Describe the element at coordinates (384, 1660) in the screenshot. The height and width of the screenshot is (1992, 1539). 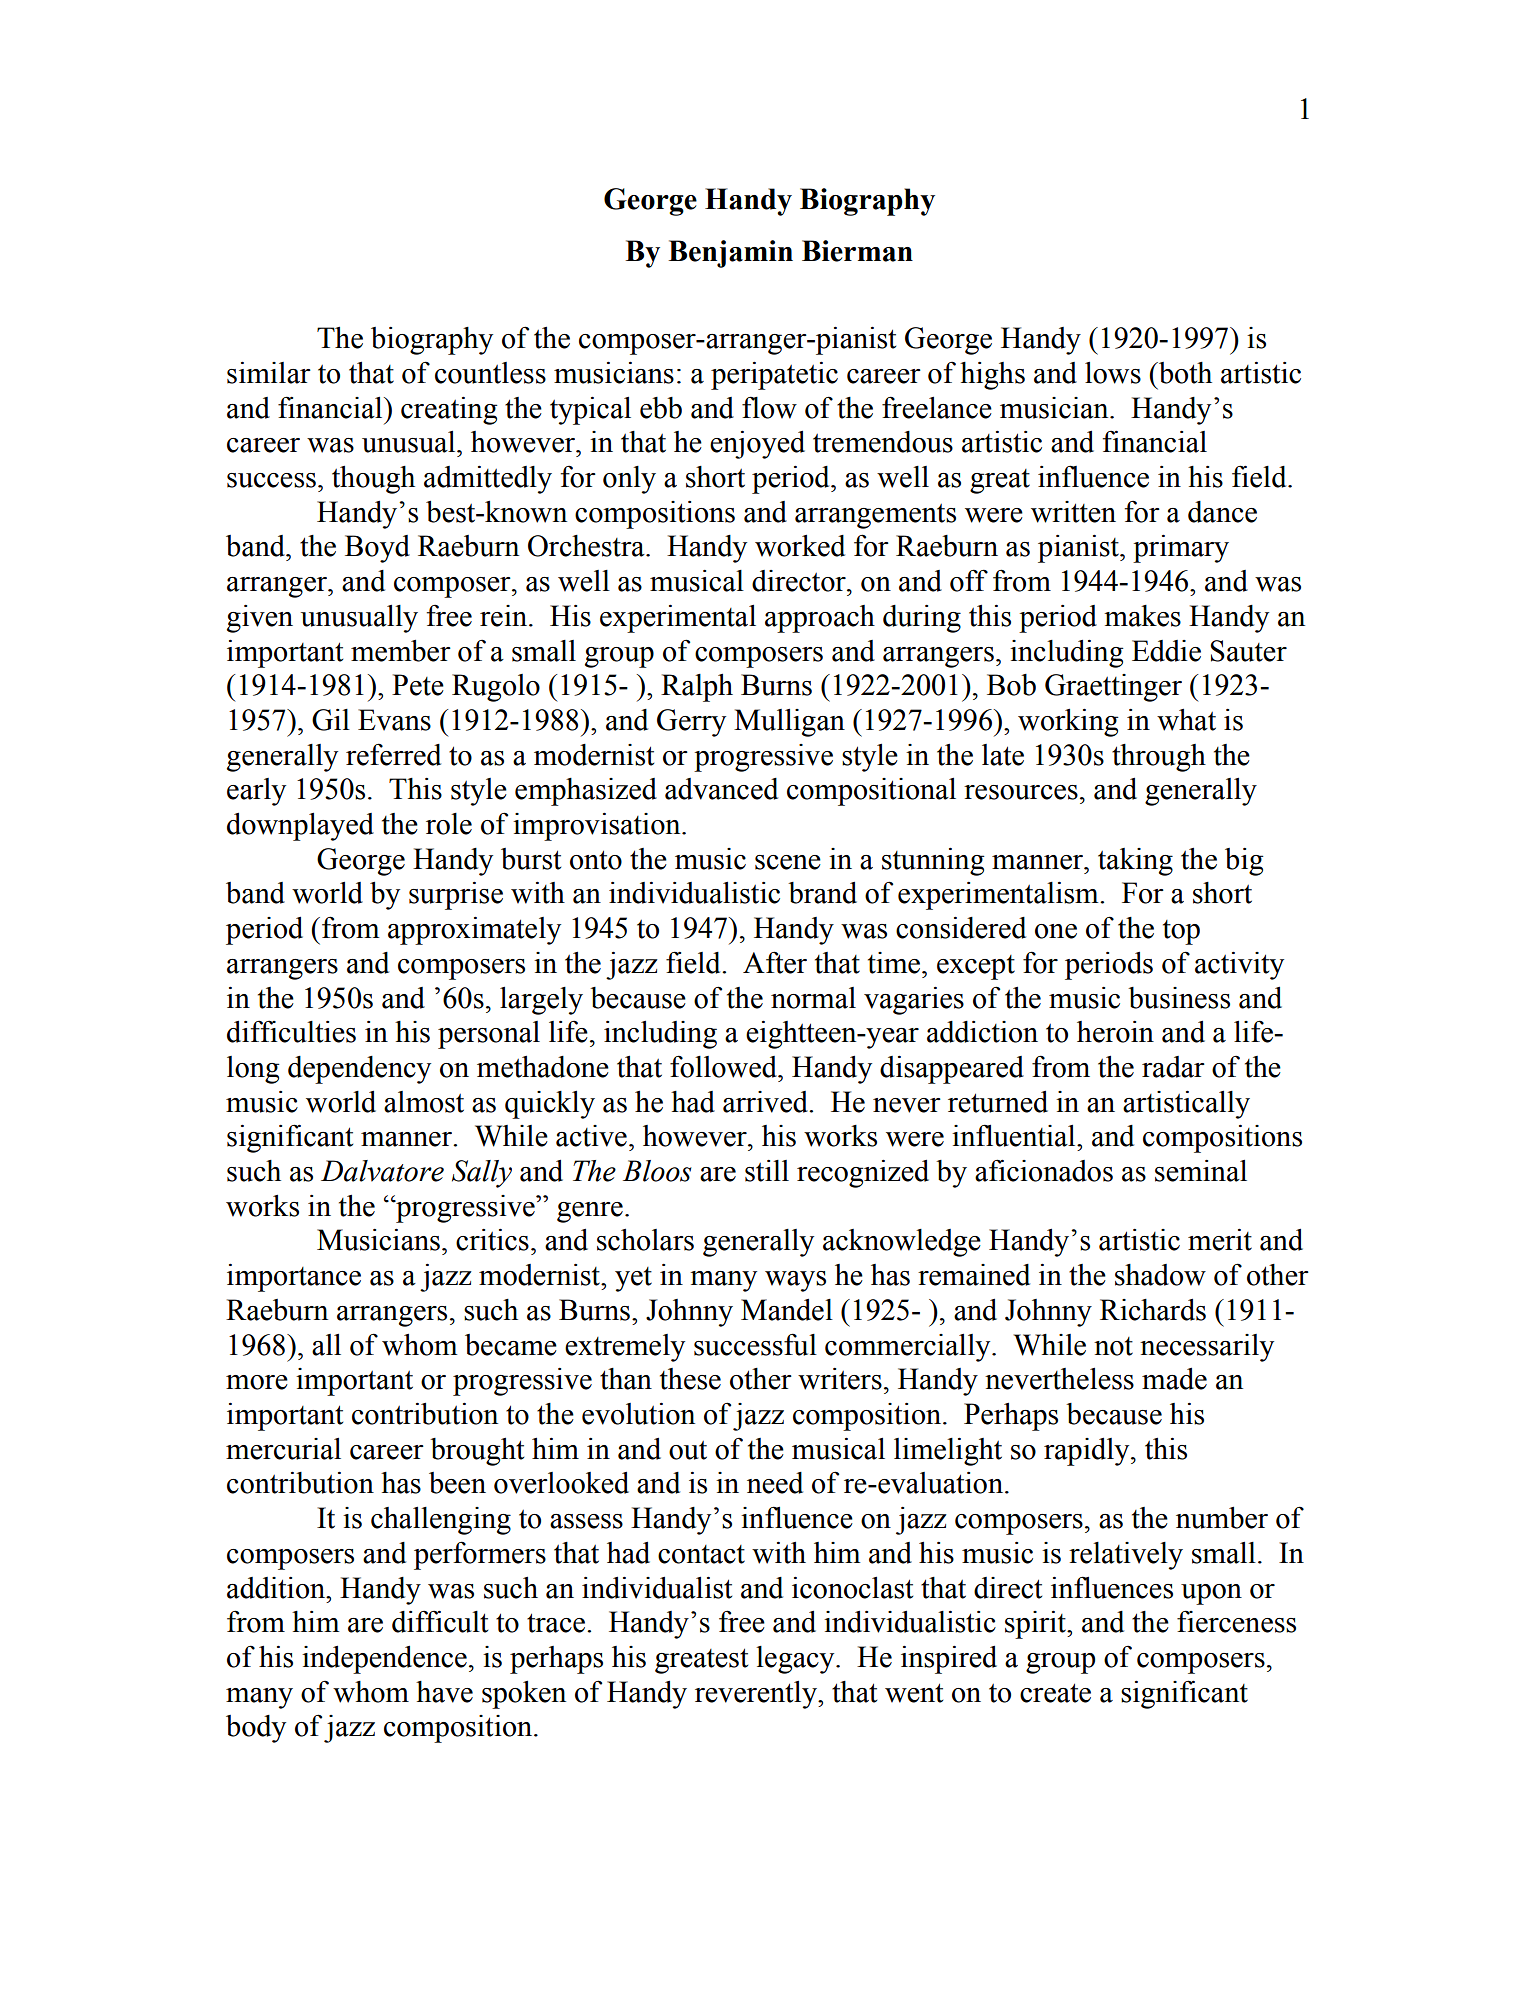
I see `independence` at that location.
